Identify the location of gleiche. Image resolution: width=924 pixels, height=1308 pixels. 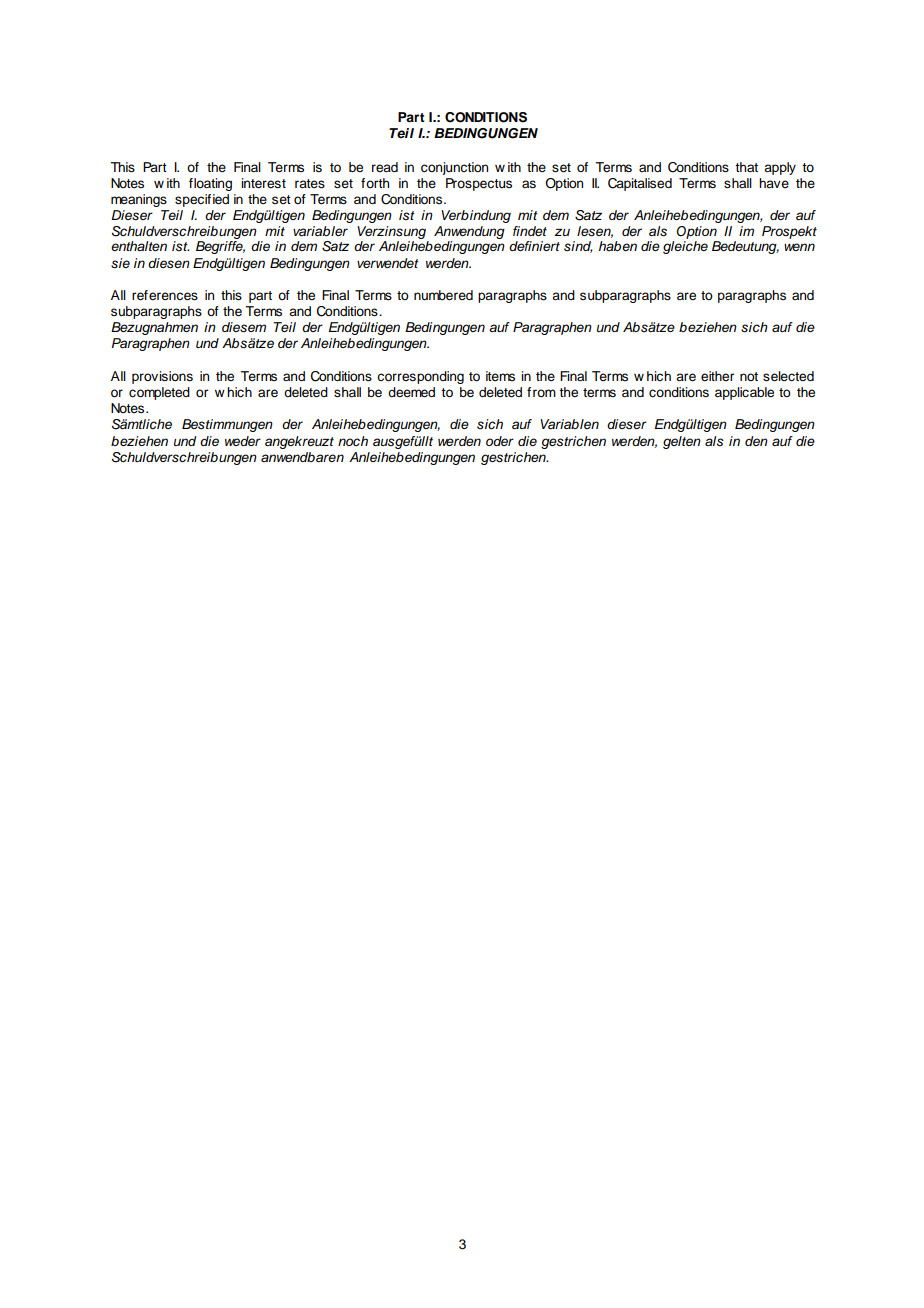
(685, 247).
